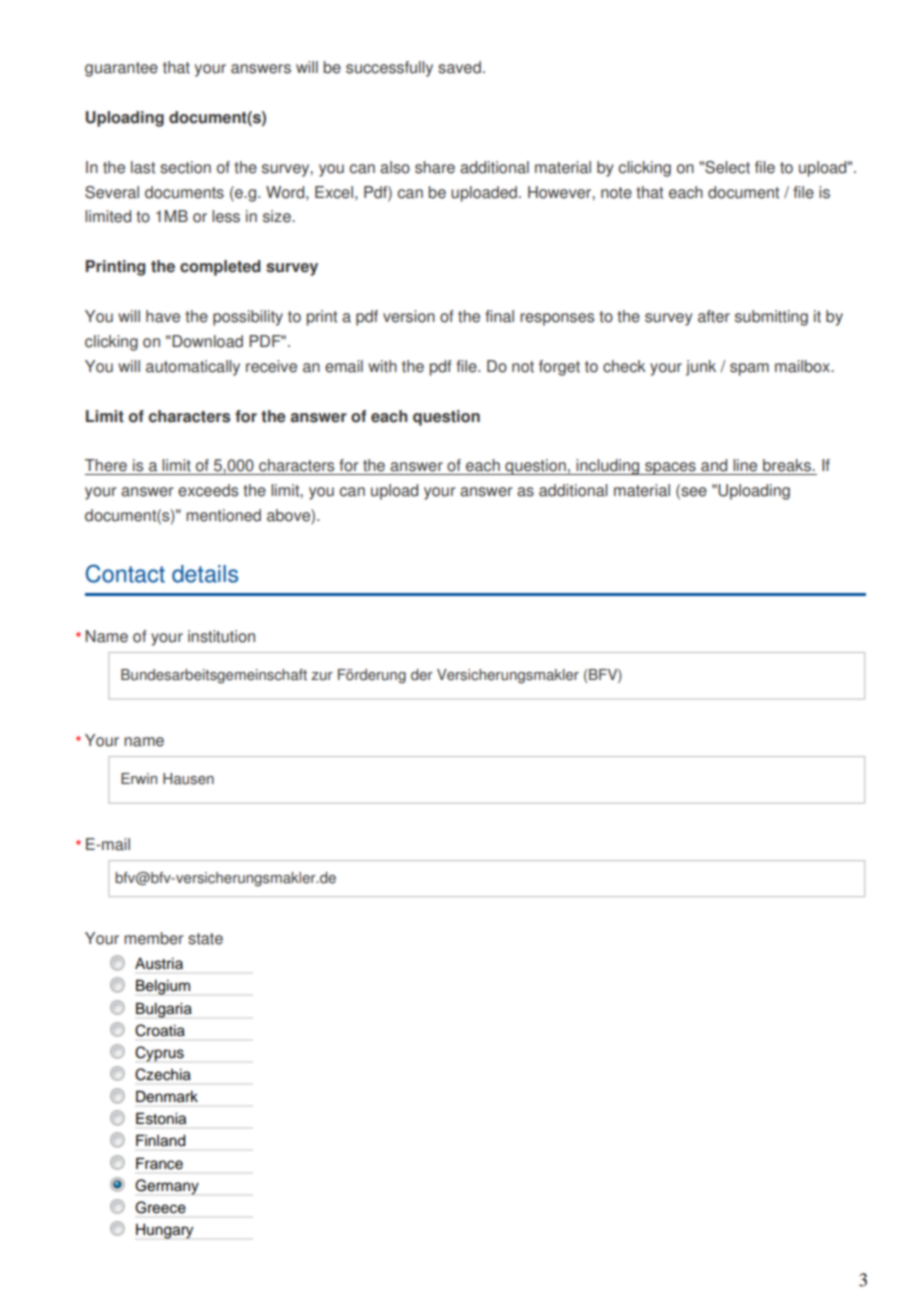 The width and height of the screenshot is (924, 1308). Describe the element at coordinates (185, 167) in the screenshot. I see `section` at that location.
